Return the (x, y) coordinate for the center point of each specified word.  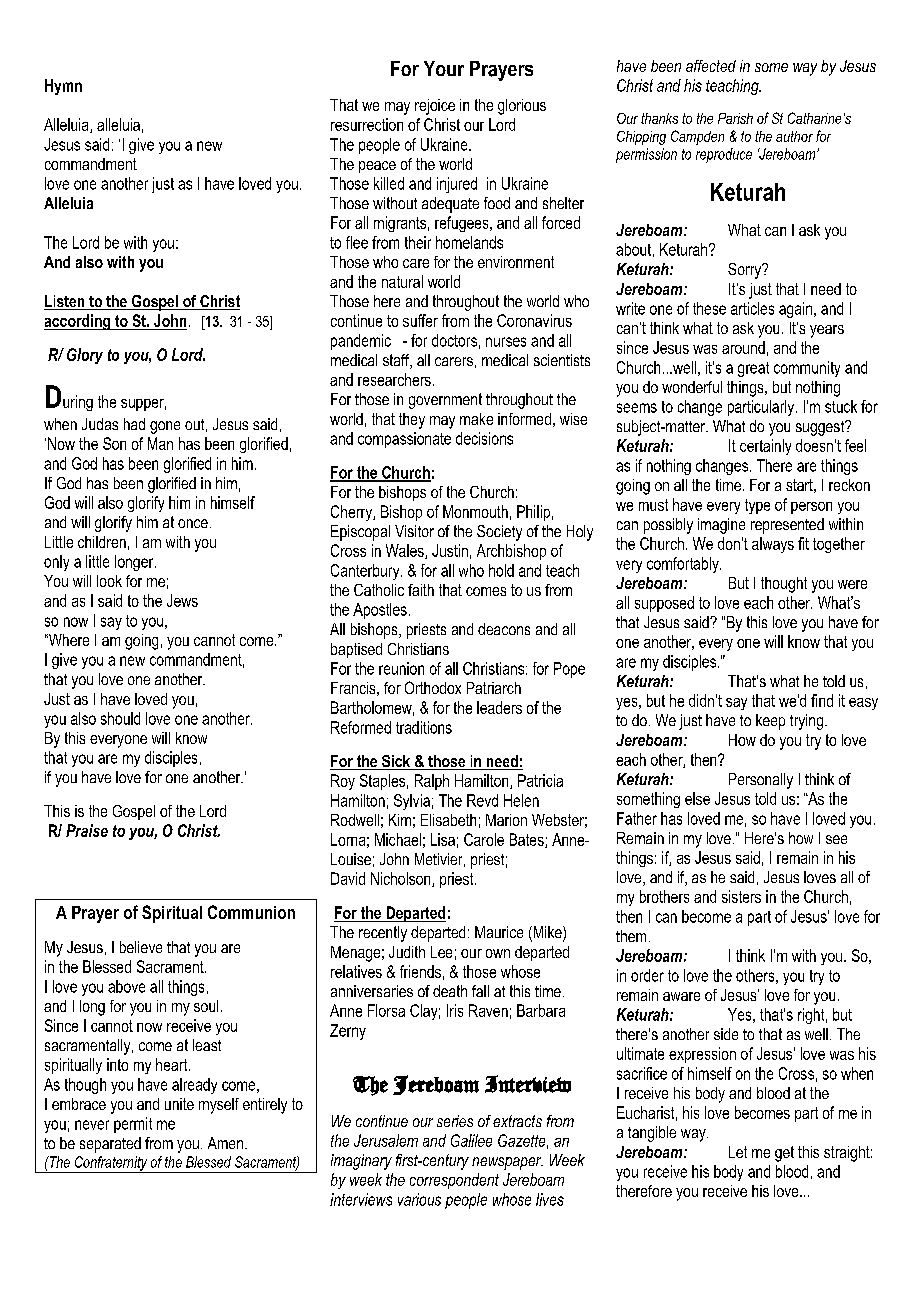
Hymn (63, 87)
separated (110, 1145)
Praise (87, 830)
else (697, 798)
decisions (484, 438)
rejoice (435, 107)
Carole (484, 839)
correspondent (454, 1181)
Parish (735, 118)
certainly (765, 447)
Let (738, 1152)
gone (165, 427)
